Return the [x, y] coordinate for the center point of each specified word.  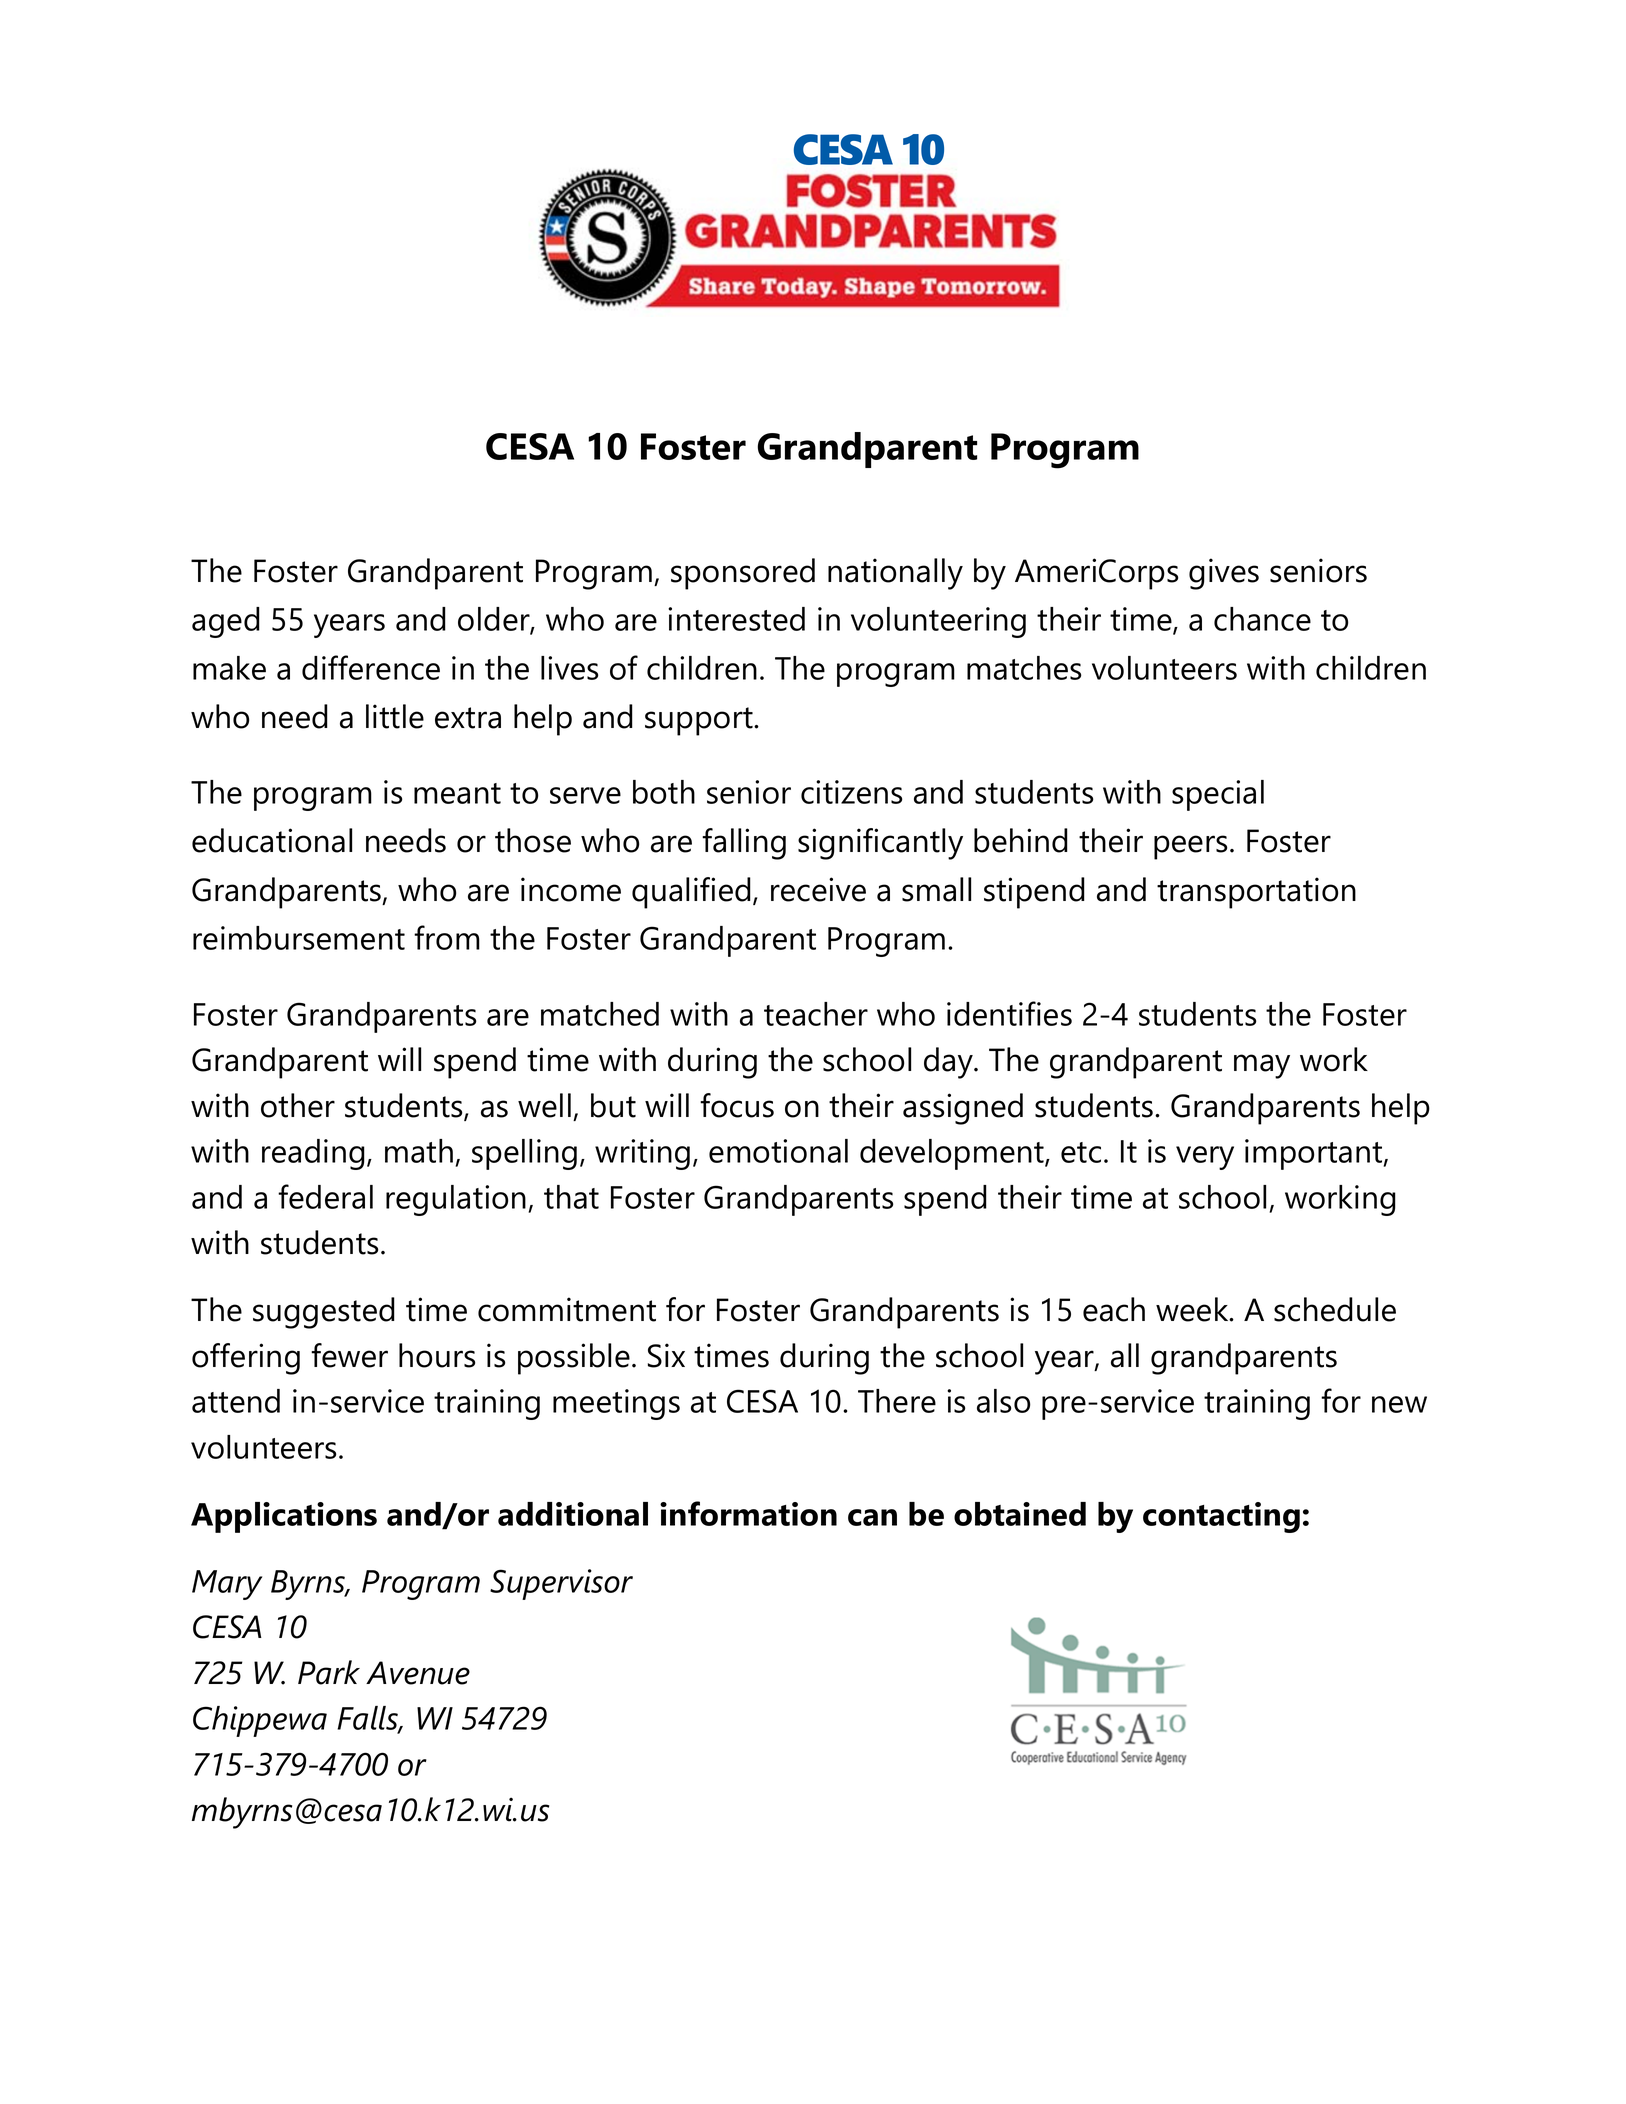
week [1193, 1309]
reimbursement [299, 938]
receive [818, 889]
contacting [1221, 1517]
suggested [324, 1313]
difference [371, 667]
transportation [1256, 893]
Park [329, 1672]
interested [736, 619]
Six [666, 1355]
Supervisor [561, 1584]
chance [1262, 619]
